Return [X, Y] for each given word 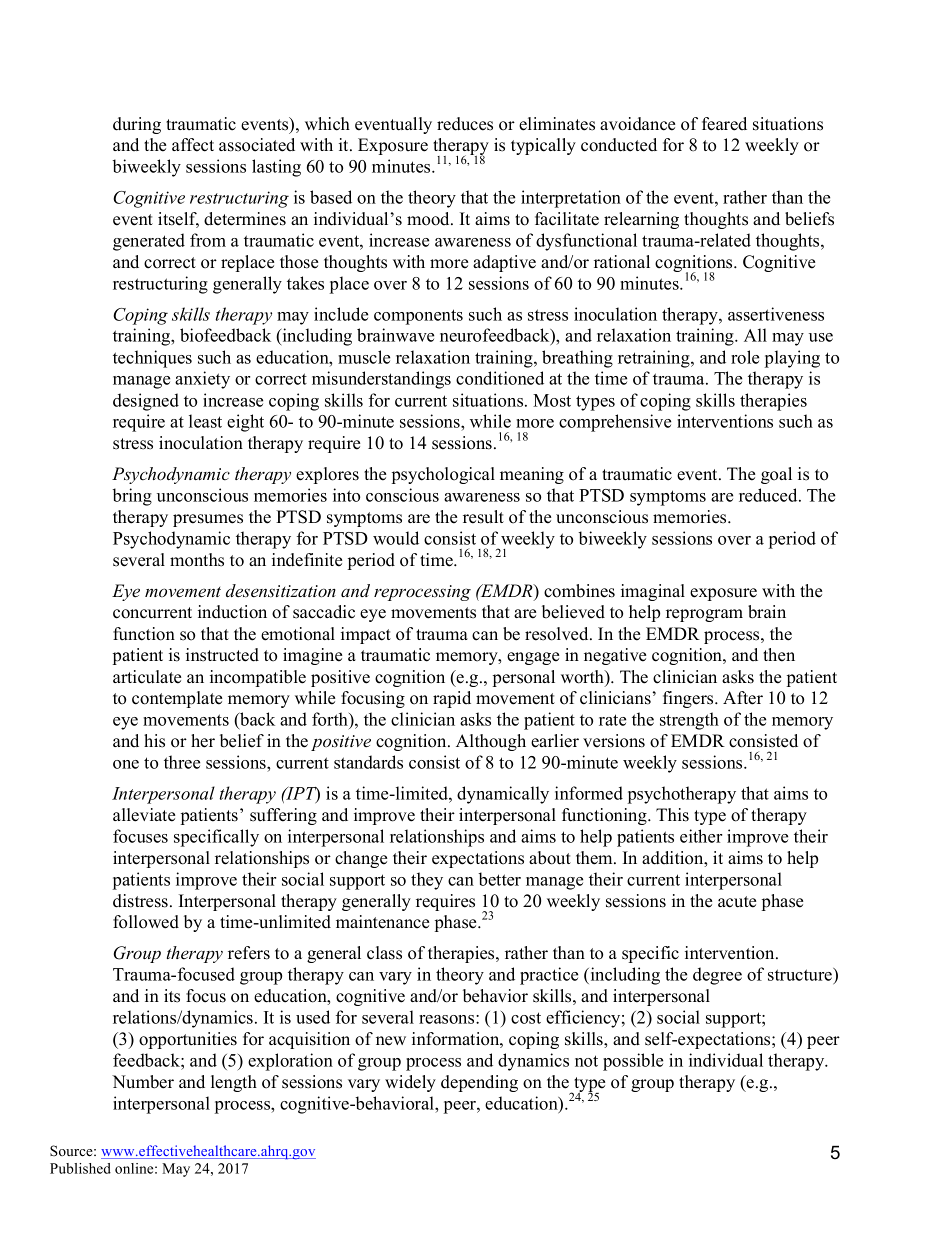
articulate [147, 677]
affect [193, 145]
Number [143, 1082]
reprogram [704, 615]
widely [410, 1083]
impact [366, 635]
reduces [465, 124]
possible [633, 1062]
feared [724, 124]
